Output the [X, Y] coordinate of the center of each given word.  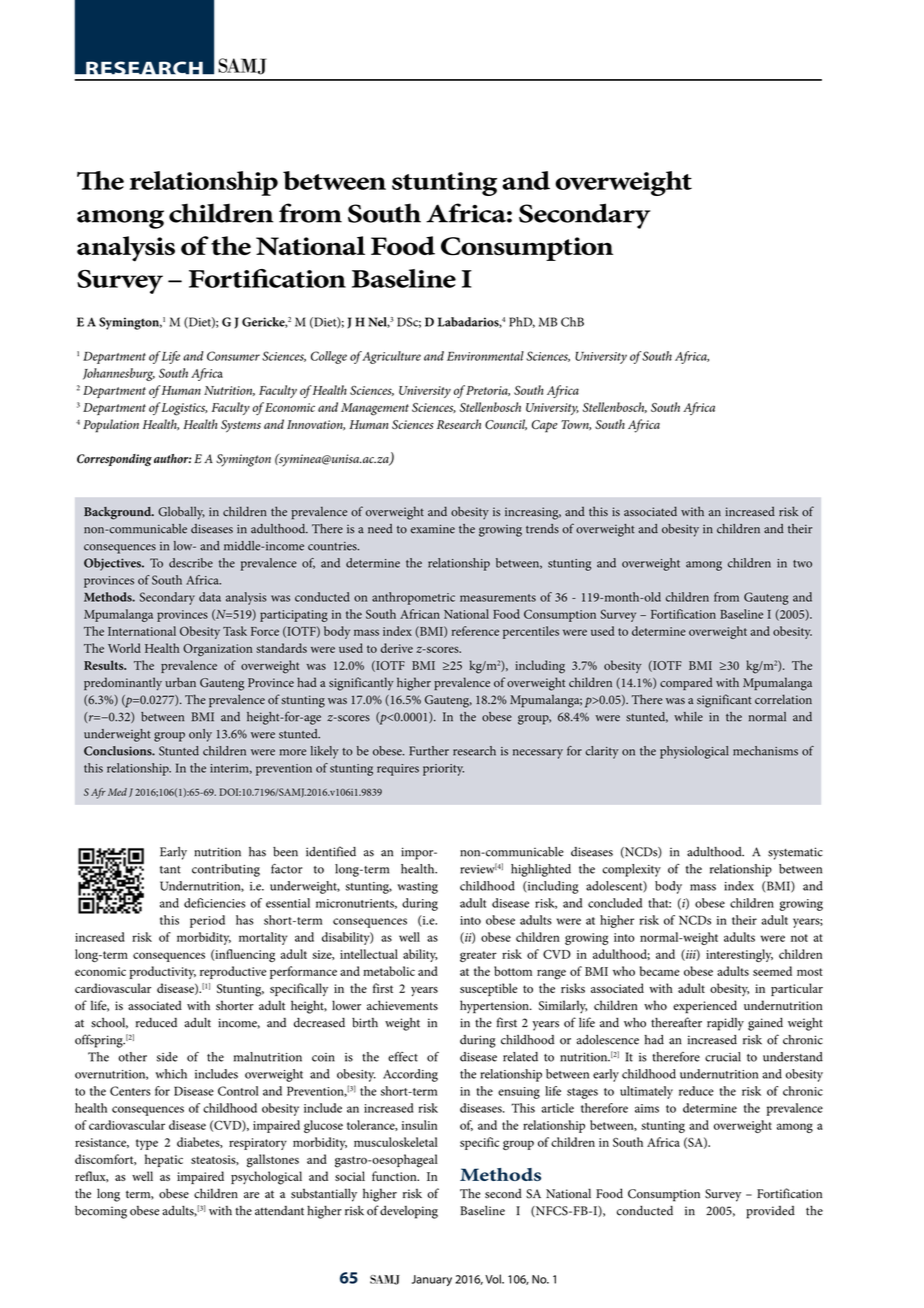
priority [443, 770]
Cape [544, 426]
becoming [101, 1212]
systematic [795, 853]
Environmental [485, 356]
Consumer [233, 356]
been [285, 852]
